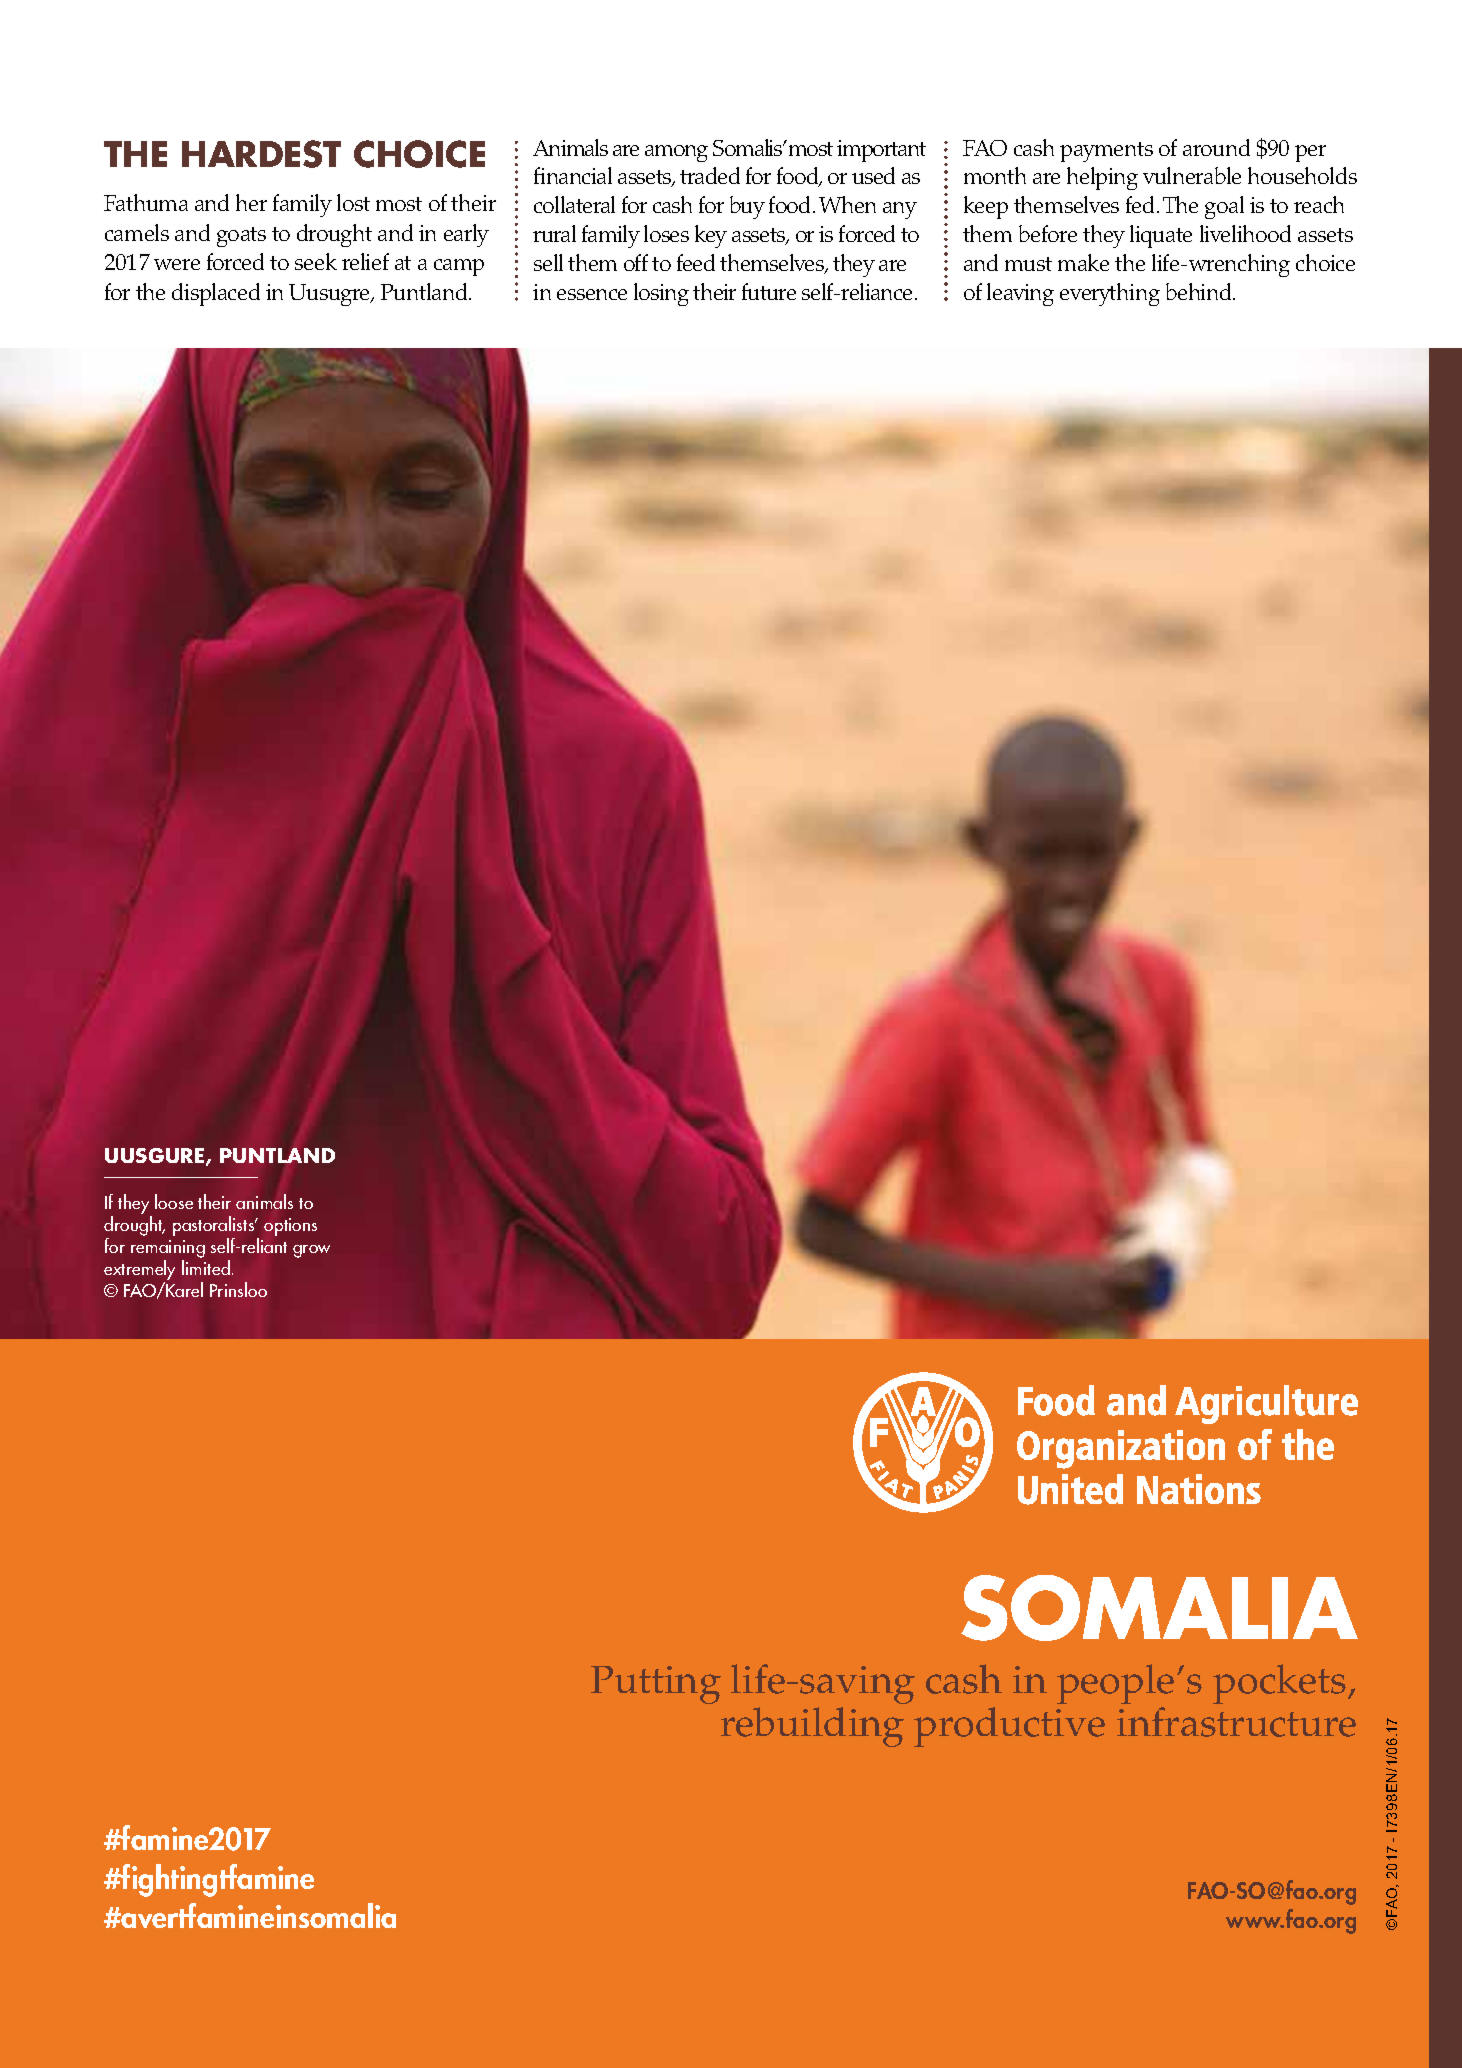 This image has height=2068, width=1462. I want to click on infrastructure, so click(1236, 1722).
